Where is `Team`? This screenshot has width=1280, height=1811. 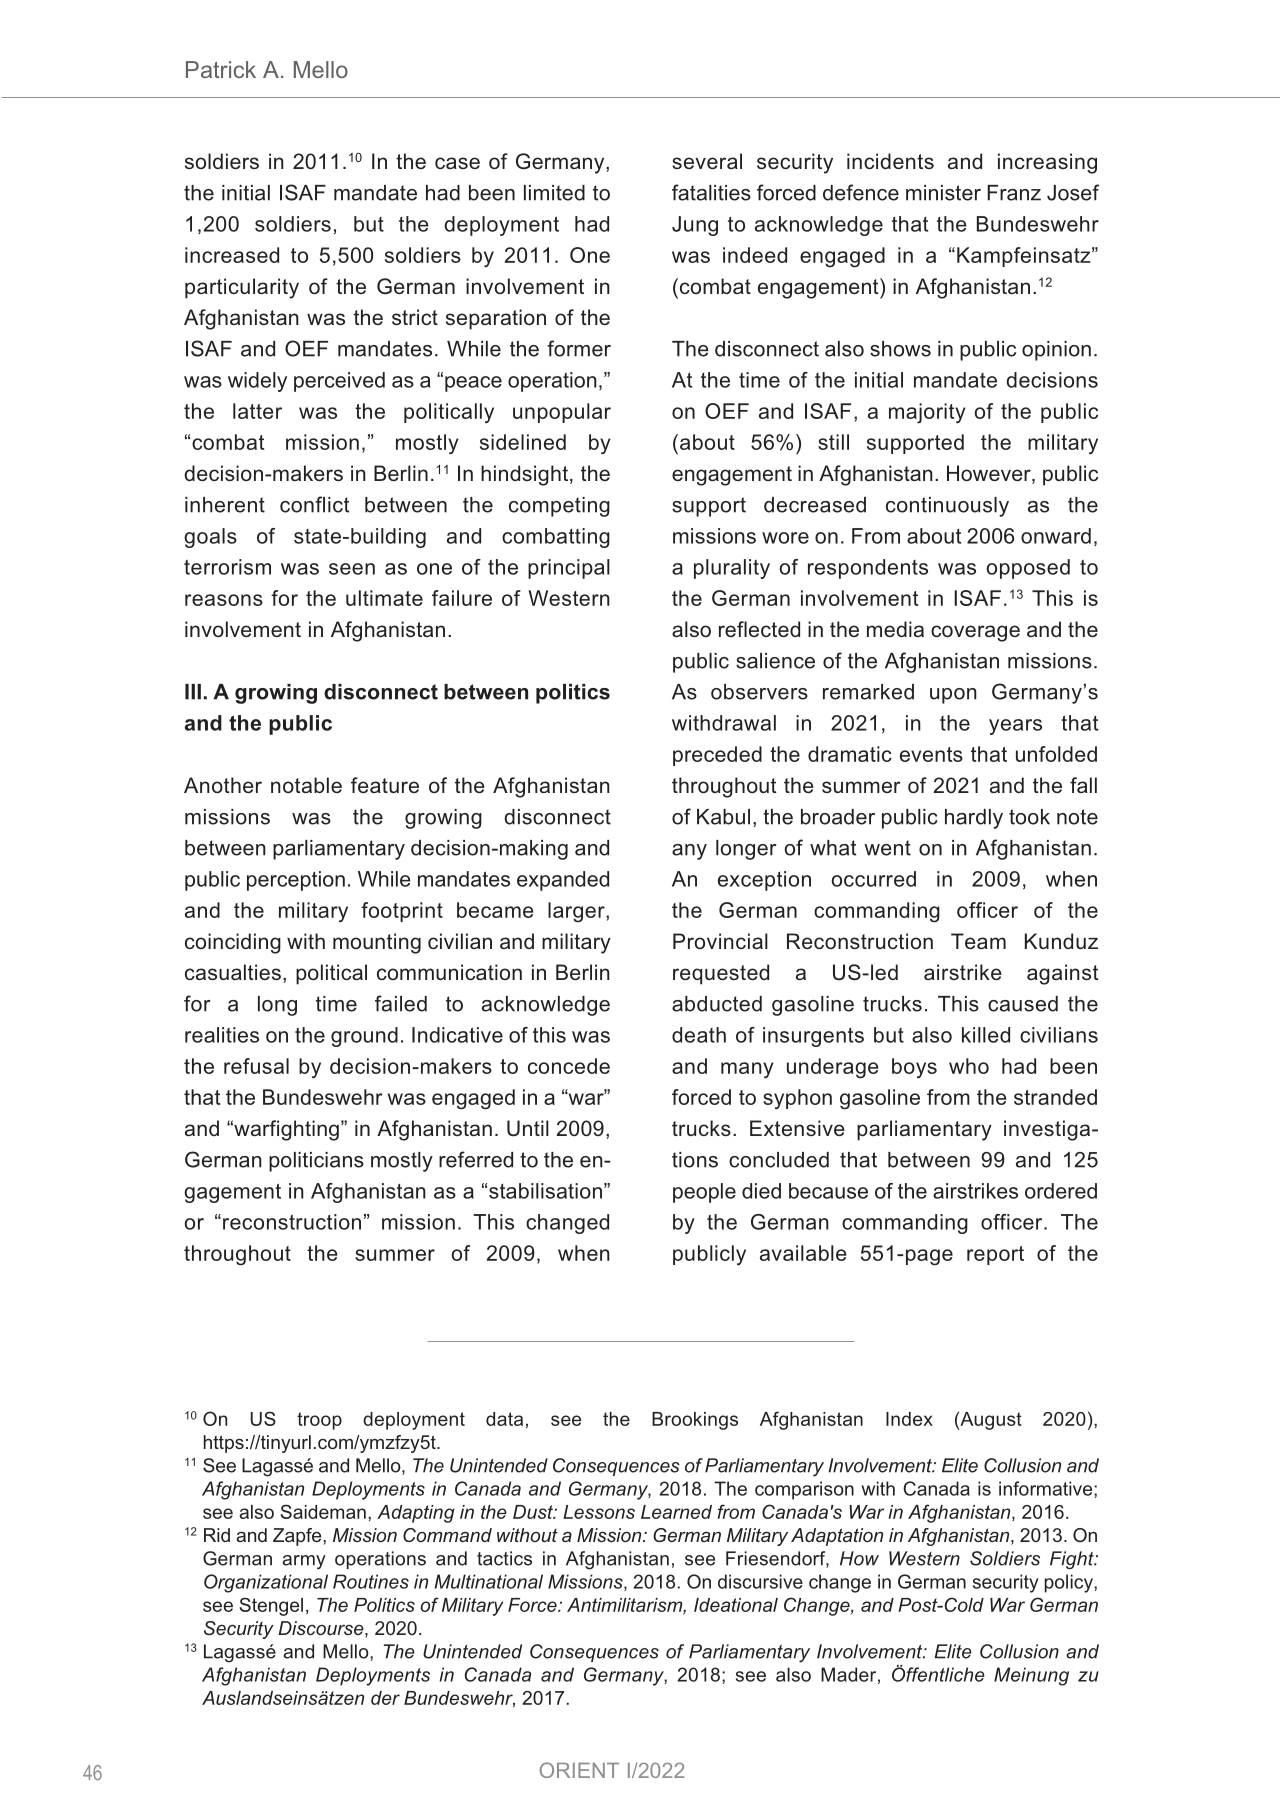
Team is located at coordinates (978, 941).
